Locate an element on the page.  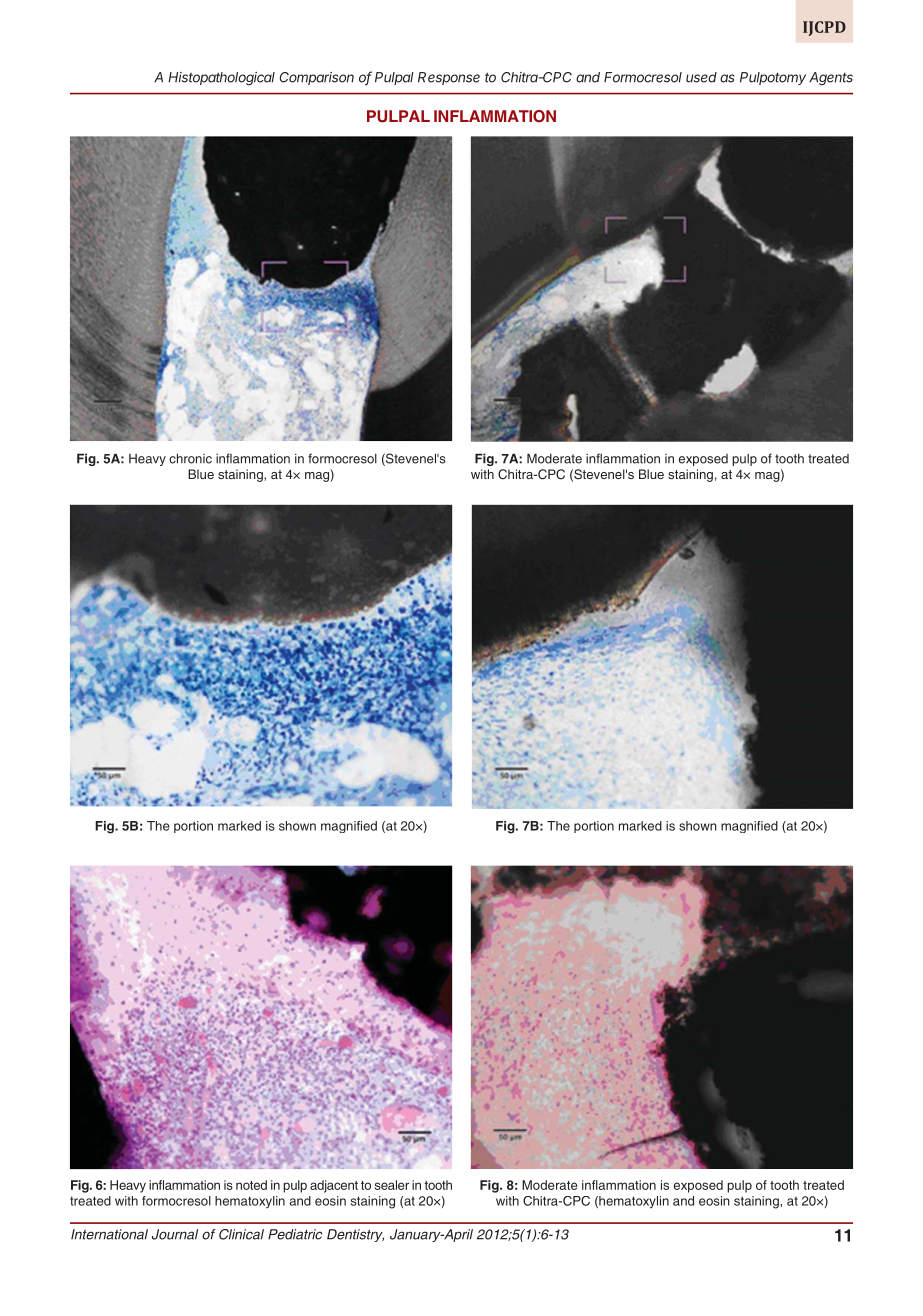
Response is located at coordinates (449, 78).
